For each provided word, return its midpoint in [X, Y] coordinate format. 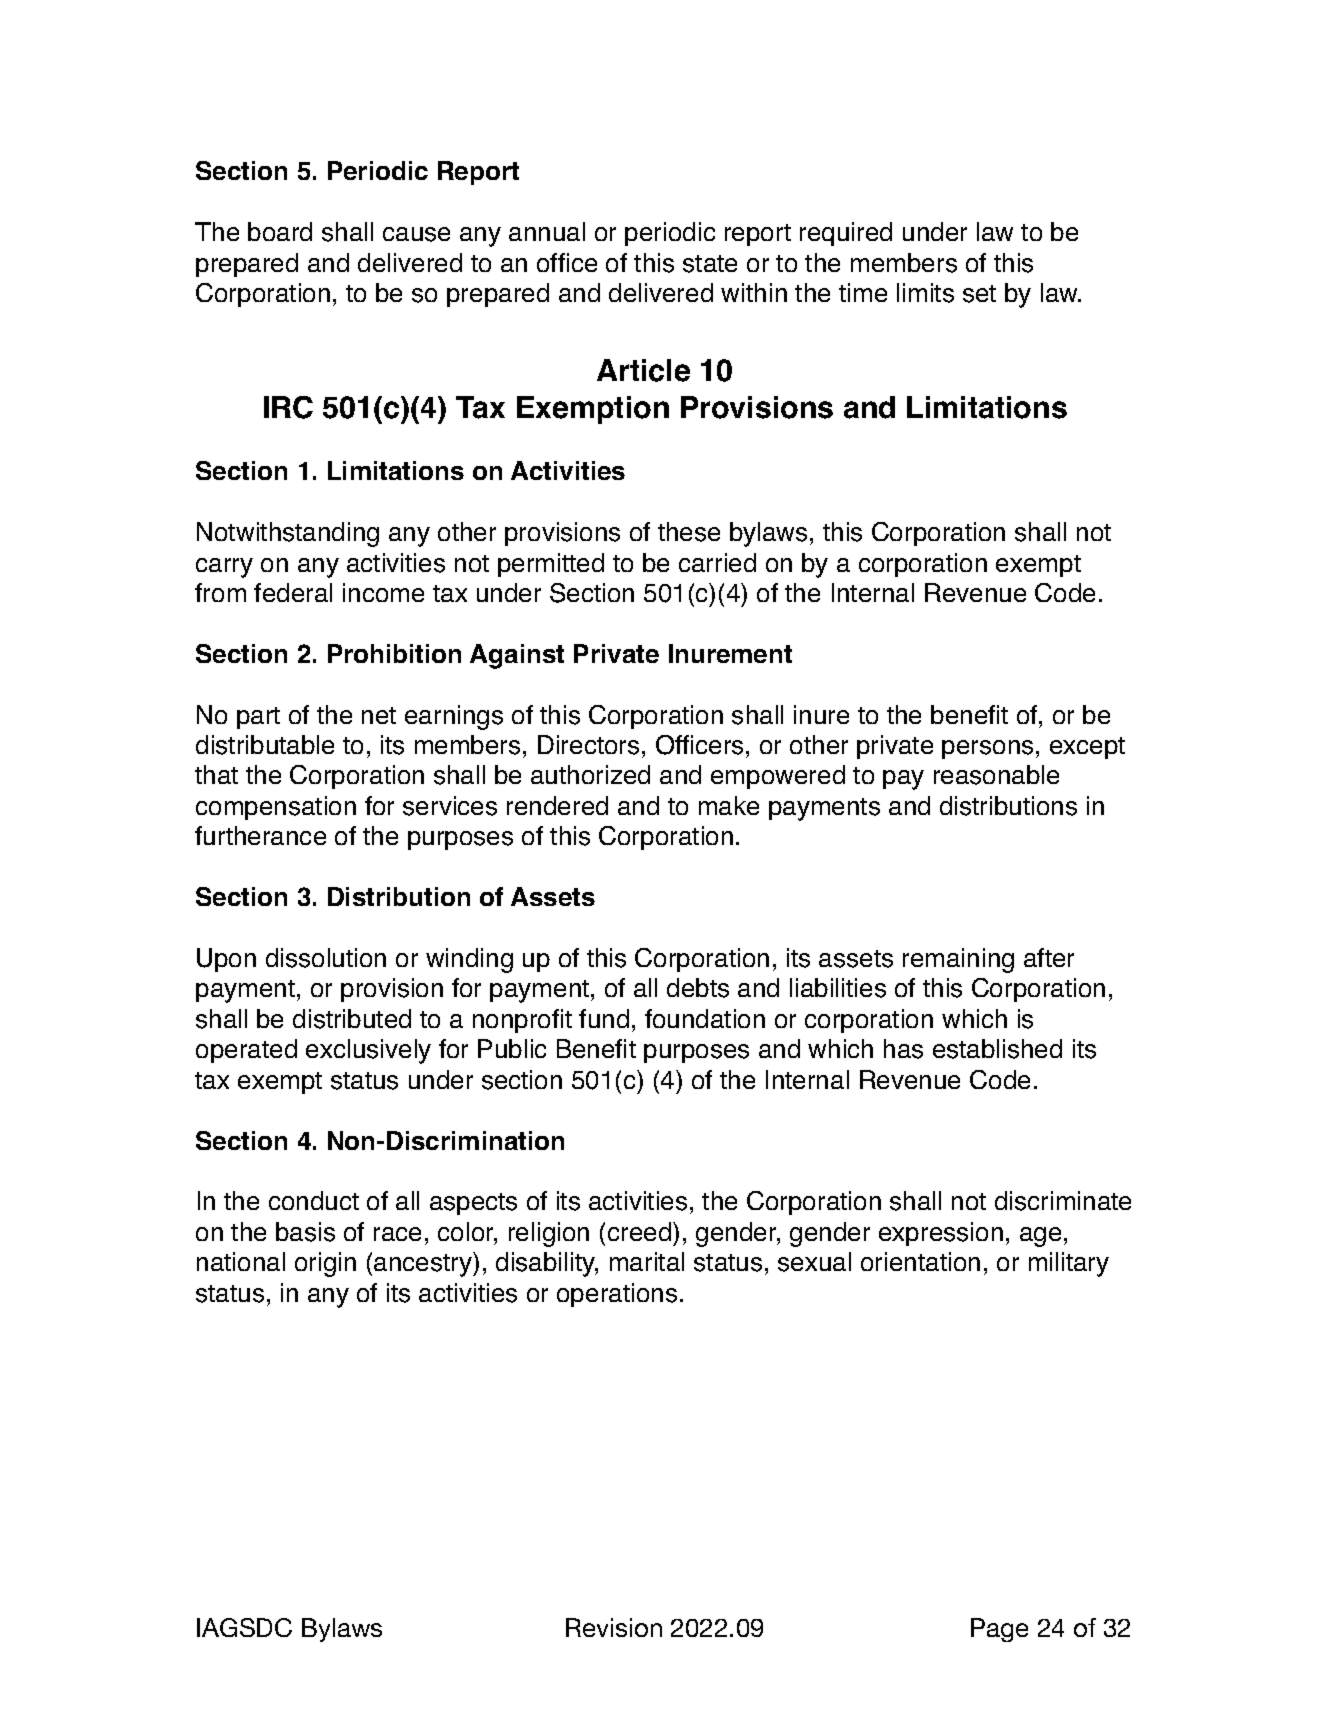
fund [604, 1018]
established [997, 1049]
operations [617, 1295]
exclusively [368, 1051]
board [280, 231]
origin [325, 1264]
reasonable [996, 775]
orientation [920, 1261]
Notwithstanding [288, 534]
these [689, 532]
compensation [276, 808]
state [710, 264]
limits [925, 293]
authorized [590, 774]
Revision [614, 1627]
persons [987, 749]
